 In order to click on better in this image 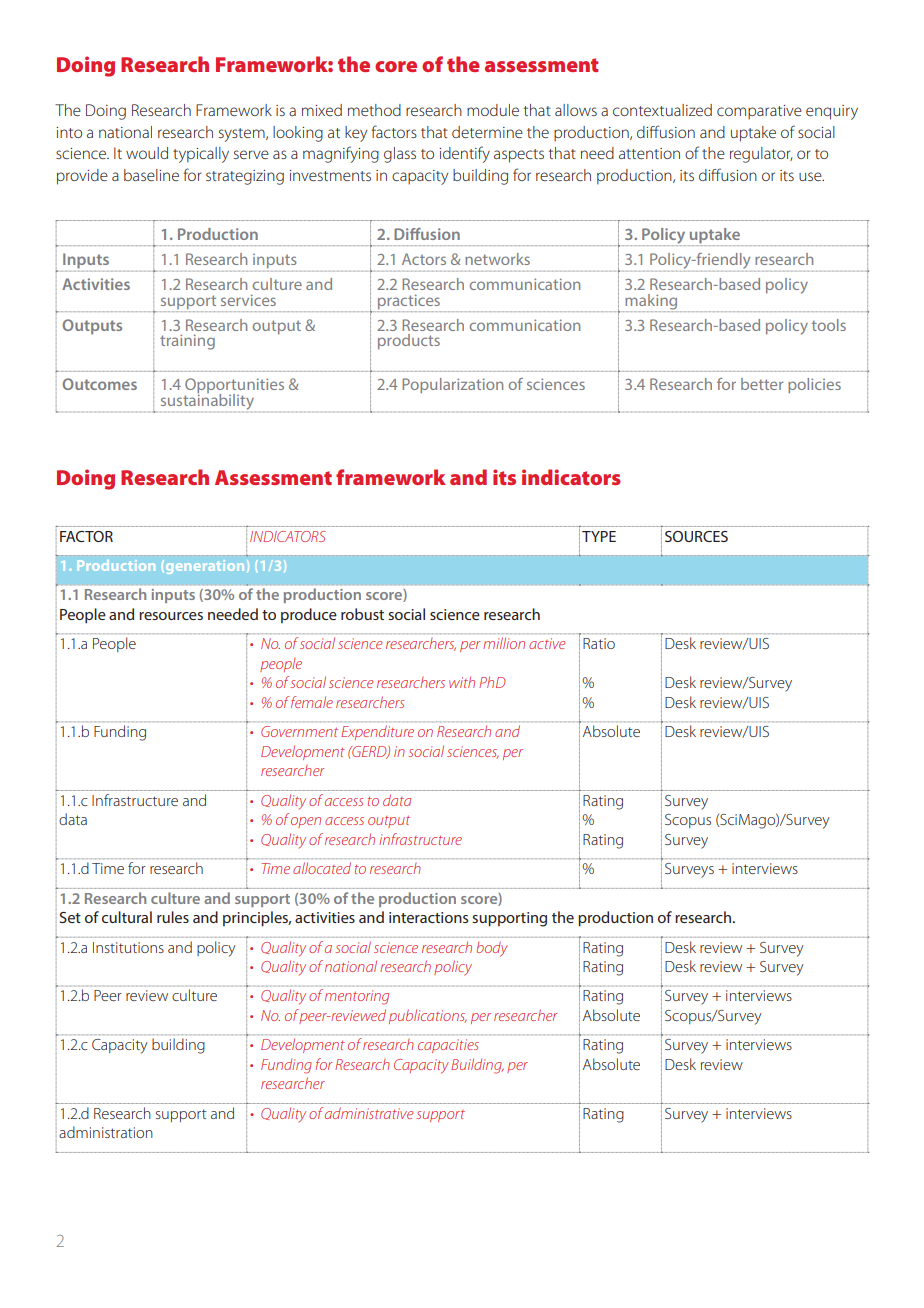, I will do `click(762, 384)`.
